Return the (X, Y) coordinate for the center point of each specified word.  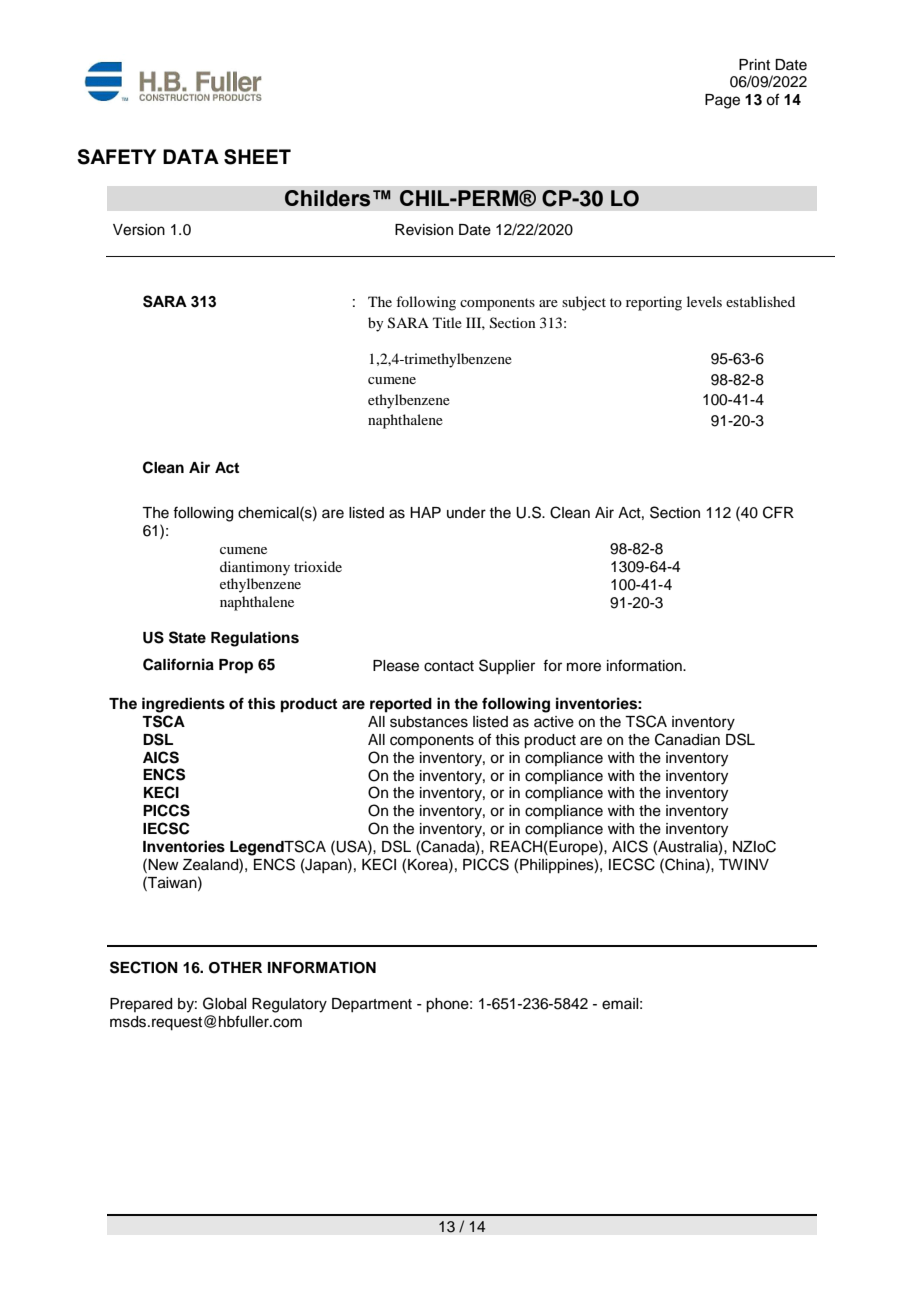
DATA (191, 156)
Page (722, 101)
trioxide (318, 566)
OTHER (235, 968)
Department (372, 1005)
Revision (424, 230)
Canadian (687, 739)
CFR (778, 512)
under (466, 513)
